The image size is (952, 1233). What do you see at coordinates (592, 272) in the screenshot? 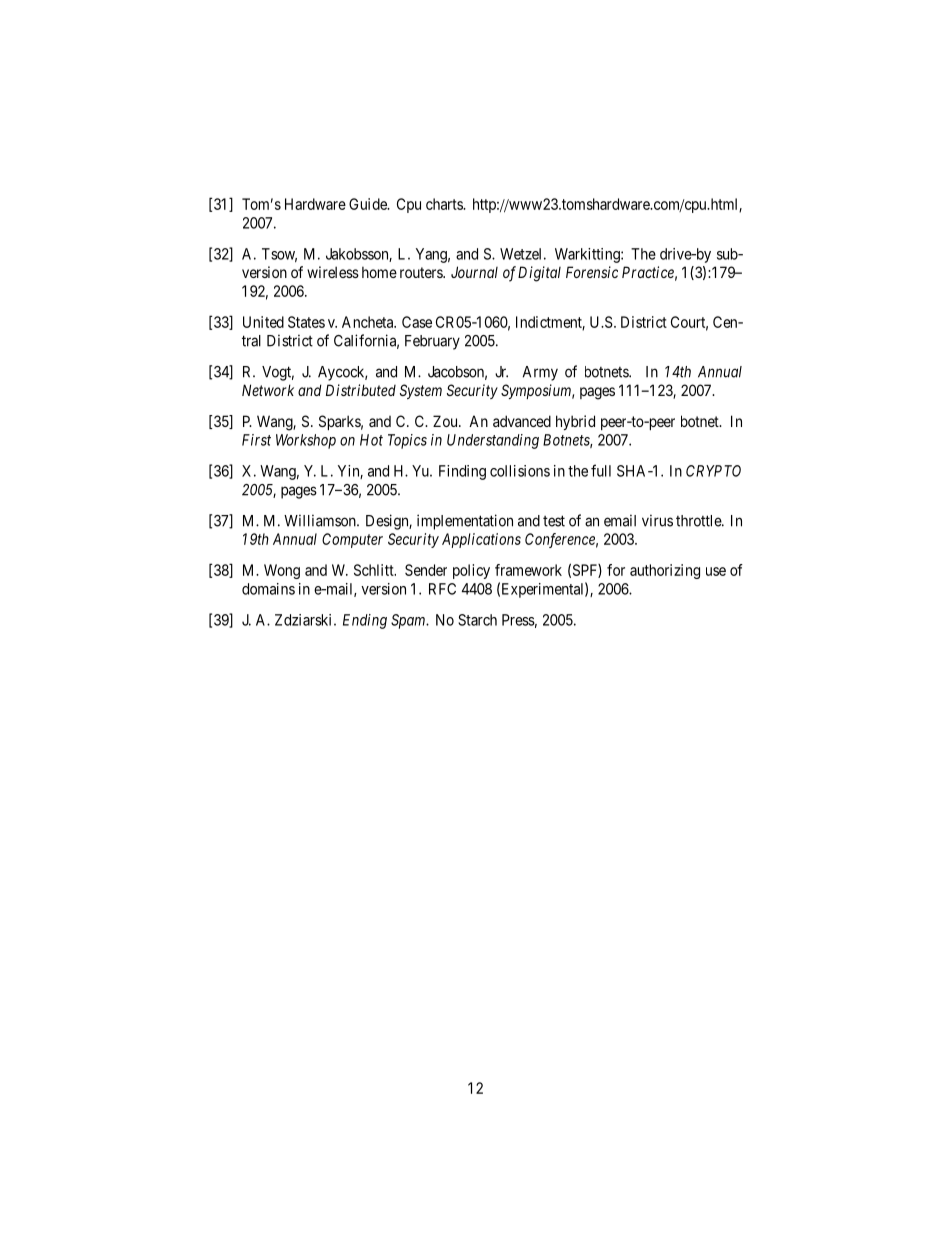
I see `Forensic` at bounding box center [592, 272].
